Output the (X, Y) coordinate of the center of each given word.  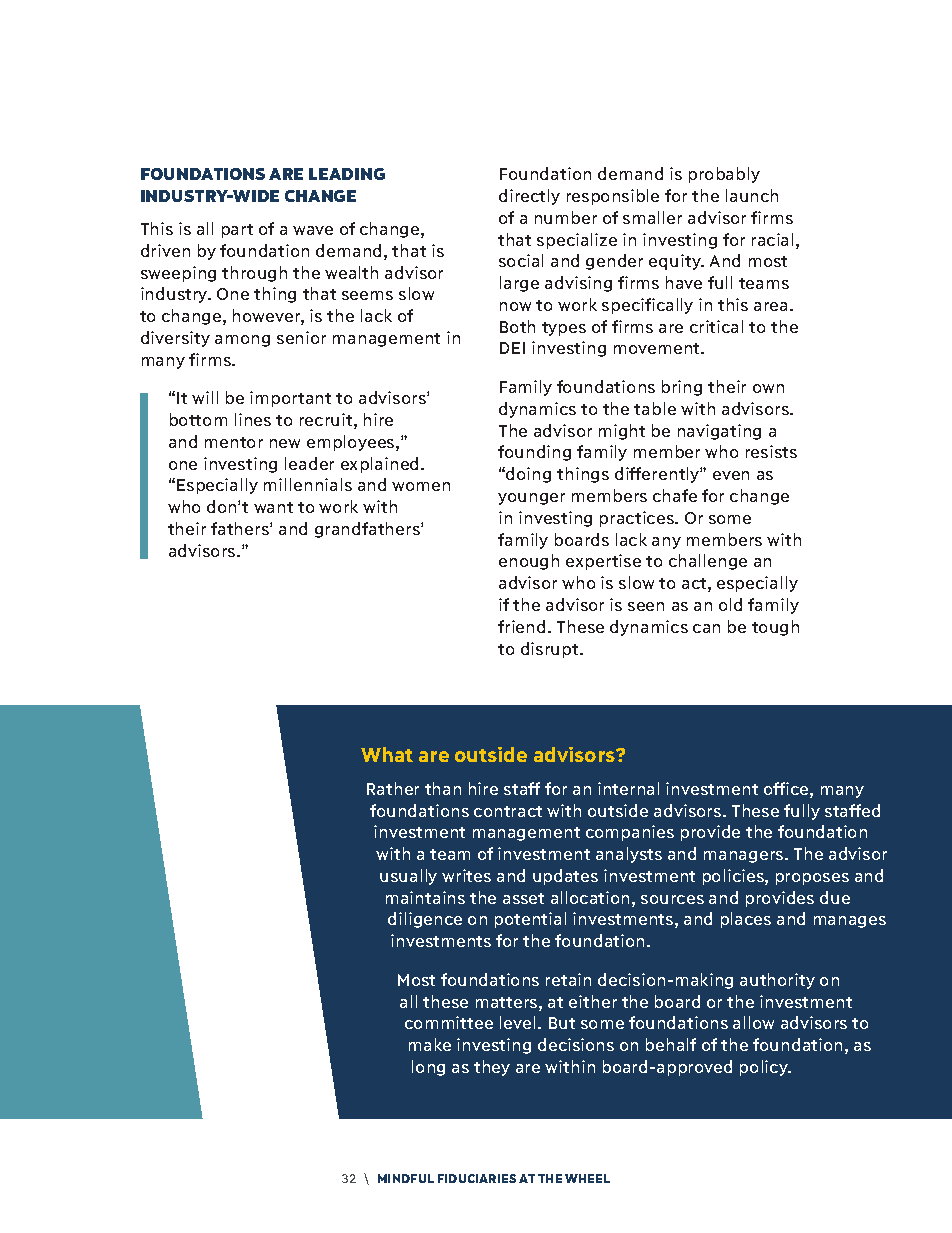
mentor (234, 442)
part (237, 231)
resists (771, 451)
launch (752, 195)
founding (534, 453)
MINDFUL (406, 1178)
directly (529, 197)
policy (765, 1068)
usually (408, 877)
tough (775, 628)
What (387, 754)
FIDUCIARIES (477, 1178)
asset (523, 898)
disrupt (551, 650)
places (746, 920)
